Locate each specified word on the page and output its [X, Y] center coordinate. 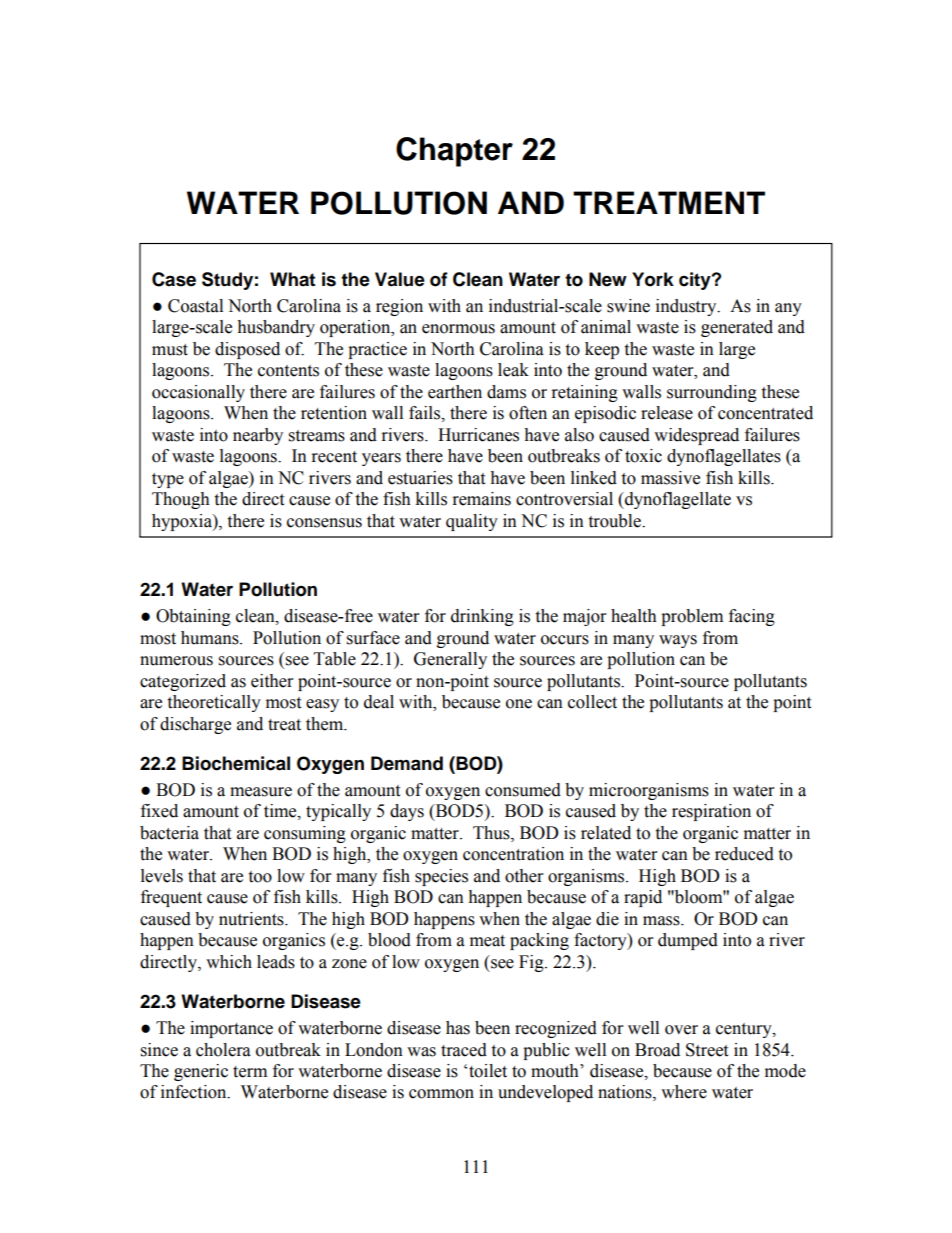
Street [707, 1050]
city [696, 281]
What [292, 279]
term [250, 1072]
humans [211, 638]
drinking [482, 617]
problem [692, 617]
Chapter [454, 152]
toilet [488, 1071]
